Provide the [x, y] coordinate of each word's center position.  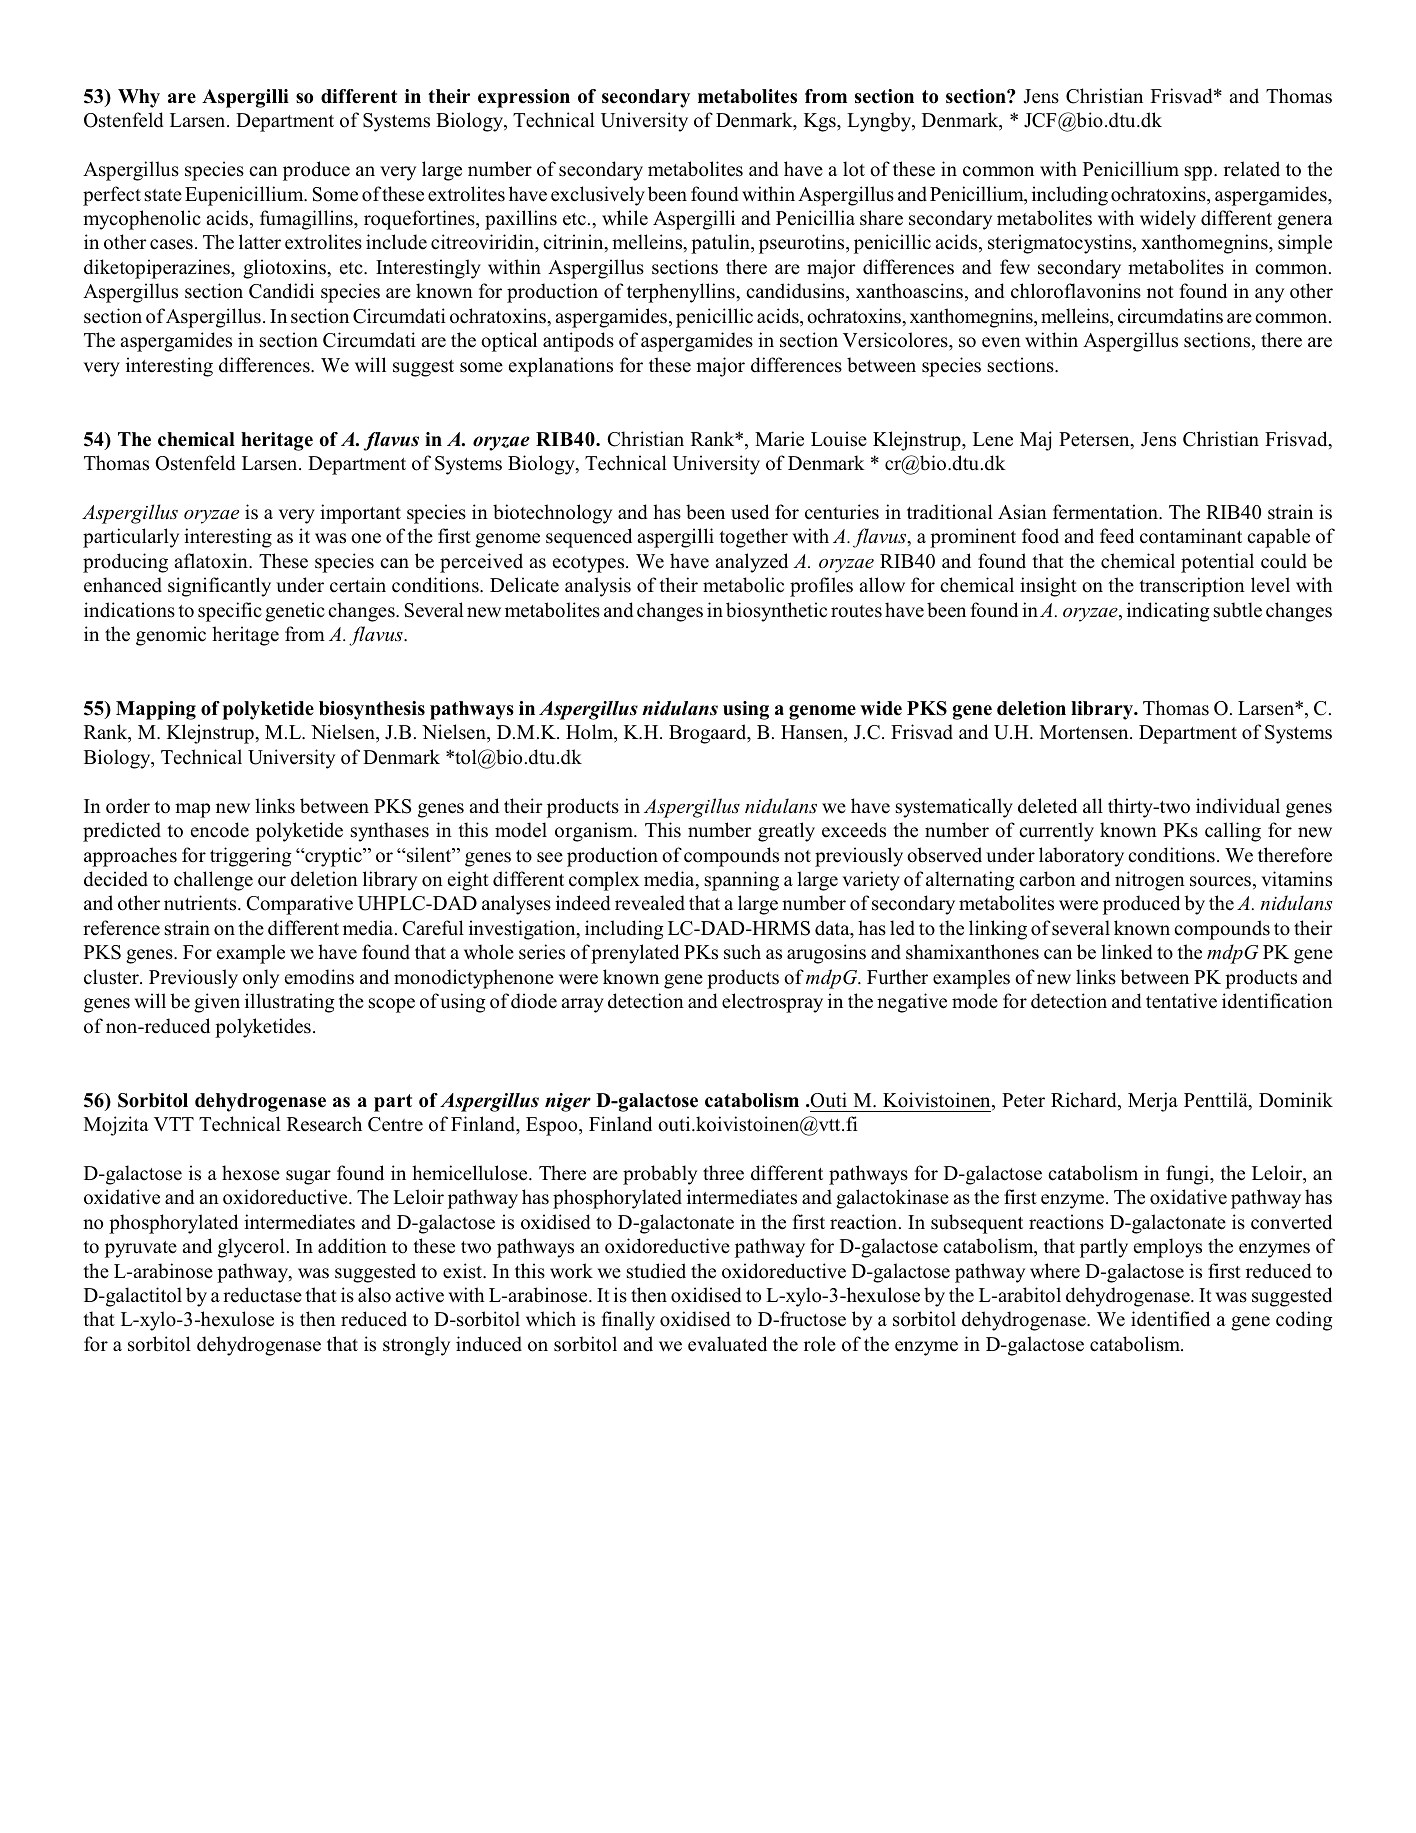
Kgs [821, 122]
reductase [262, 1295]
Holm [591, 733]
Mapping [156, 710]
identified [1170, 1319]
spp [1200, 173]
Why [139, 98]
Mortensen [1085, 732]
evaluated [727, 1344]
